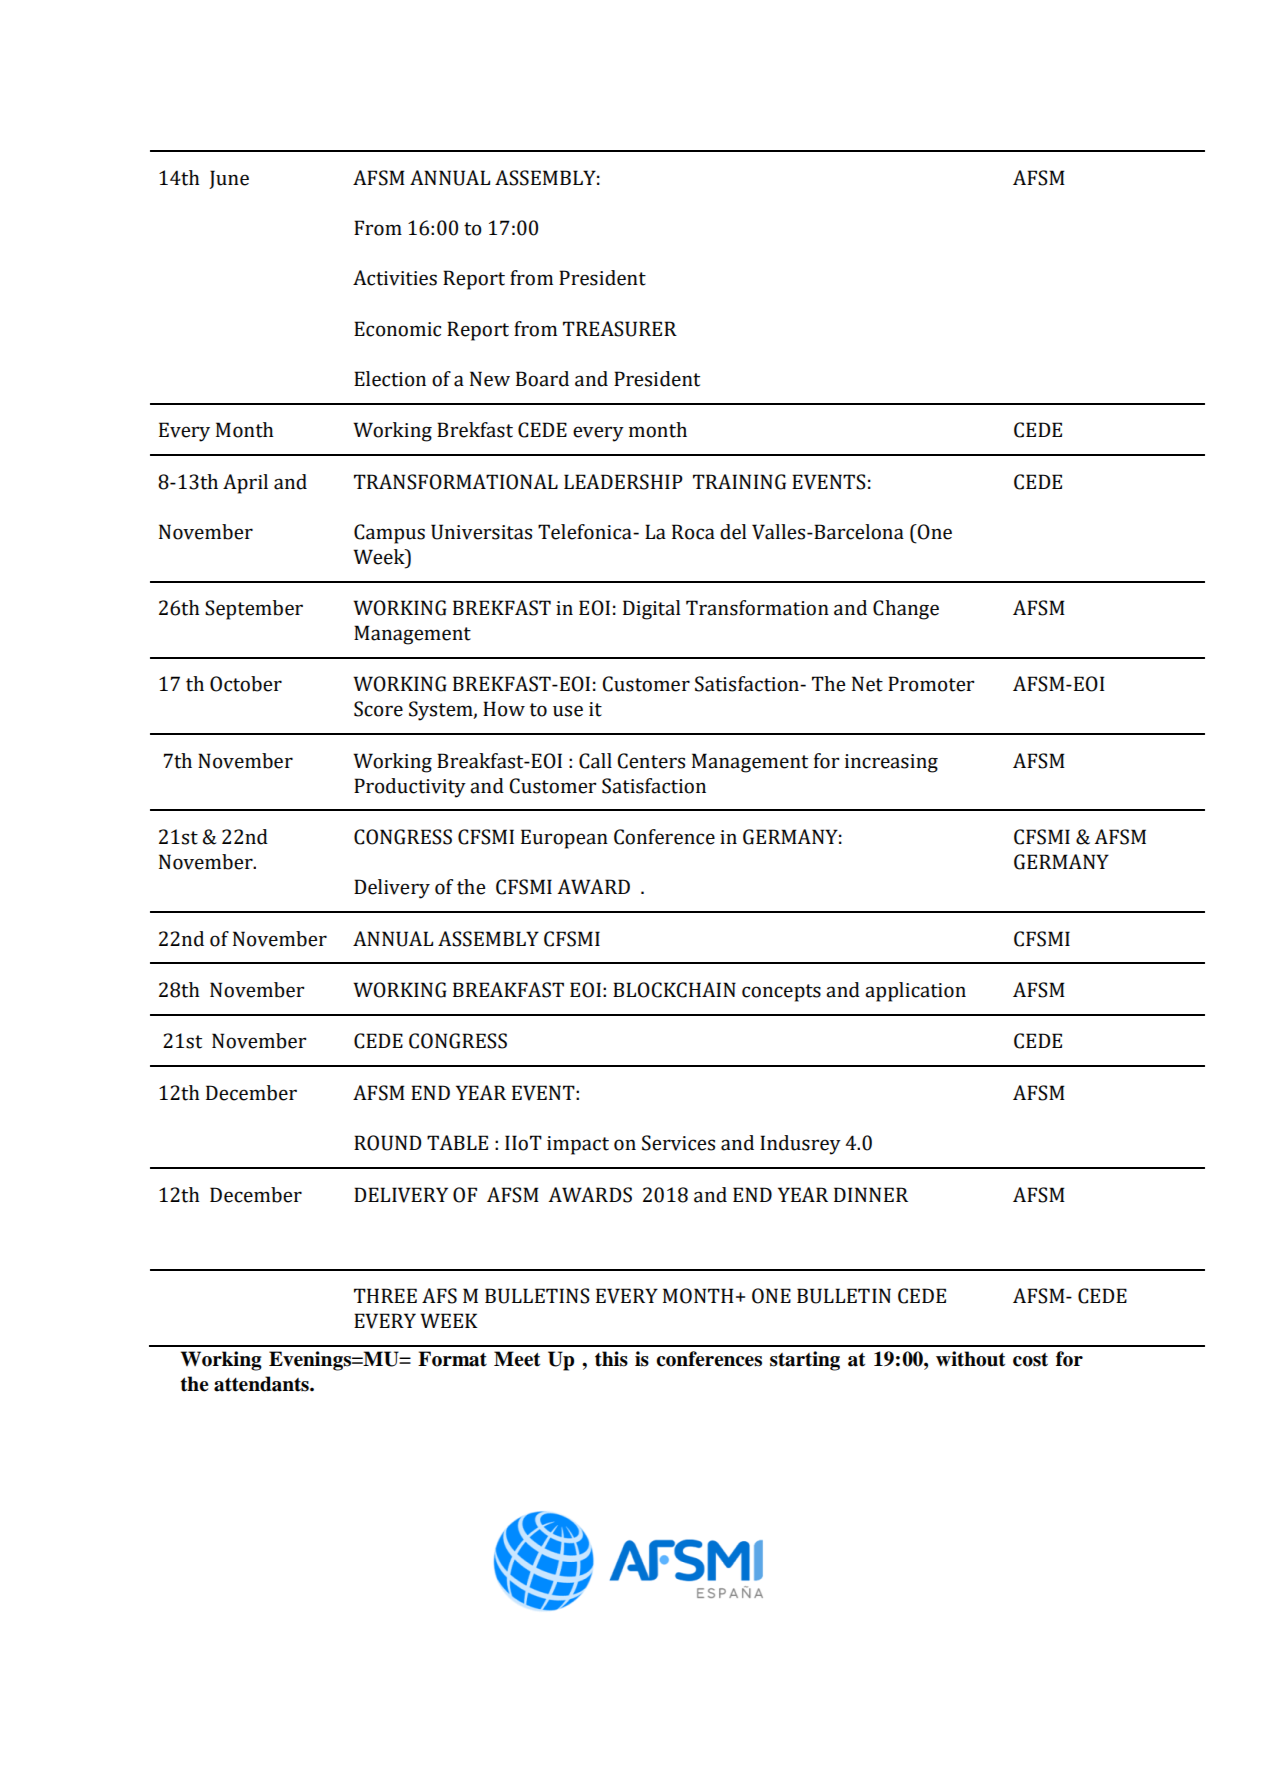  Describe the element at coordinates (739, 482) in the document. I see `TRAINING` at that location.
